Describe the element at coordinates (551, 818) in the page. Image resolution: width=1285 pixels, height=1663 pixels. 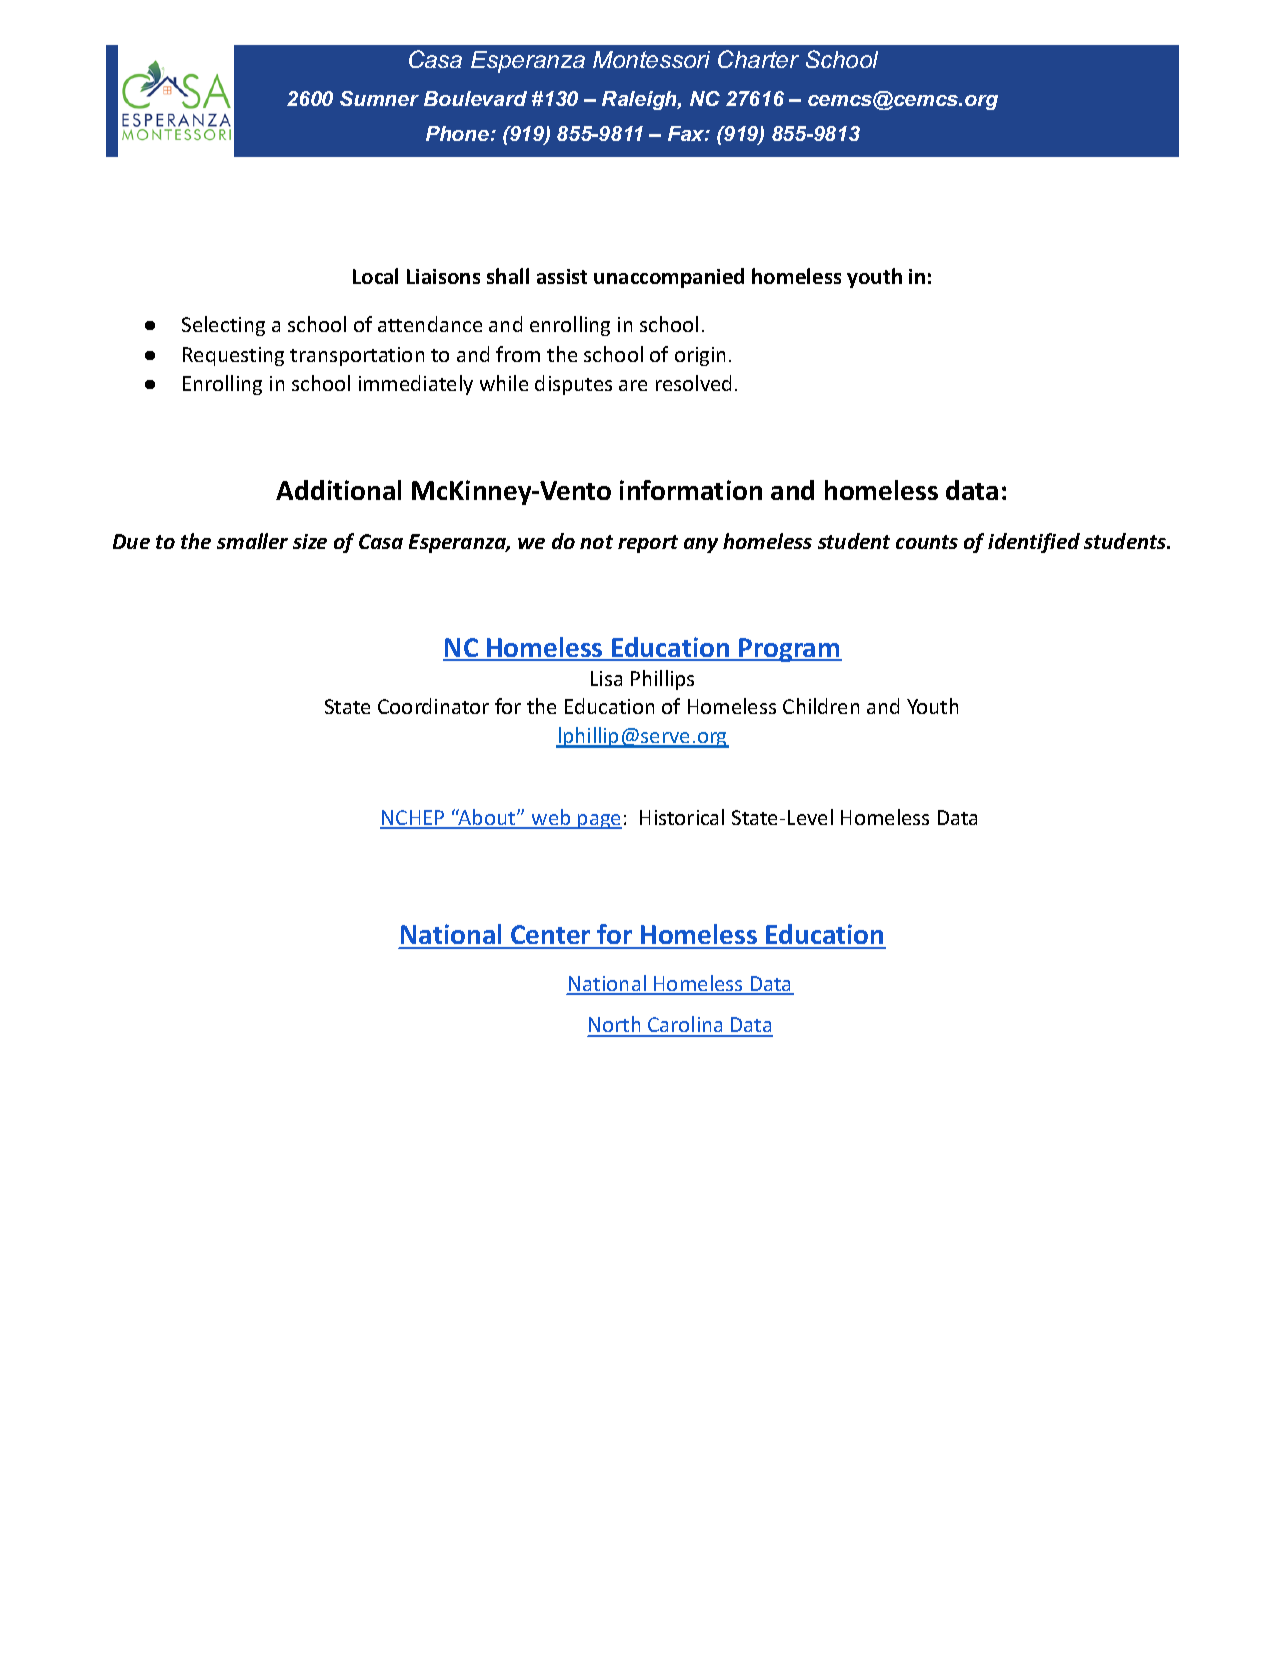
I see `web` at that location.
